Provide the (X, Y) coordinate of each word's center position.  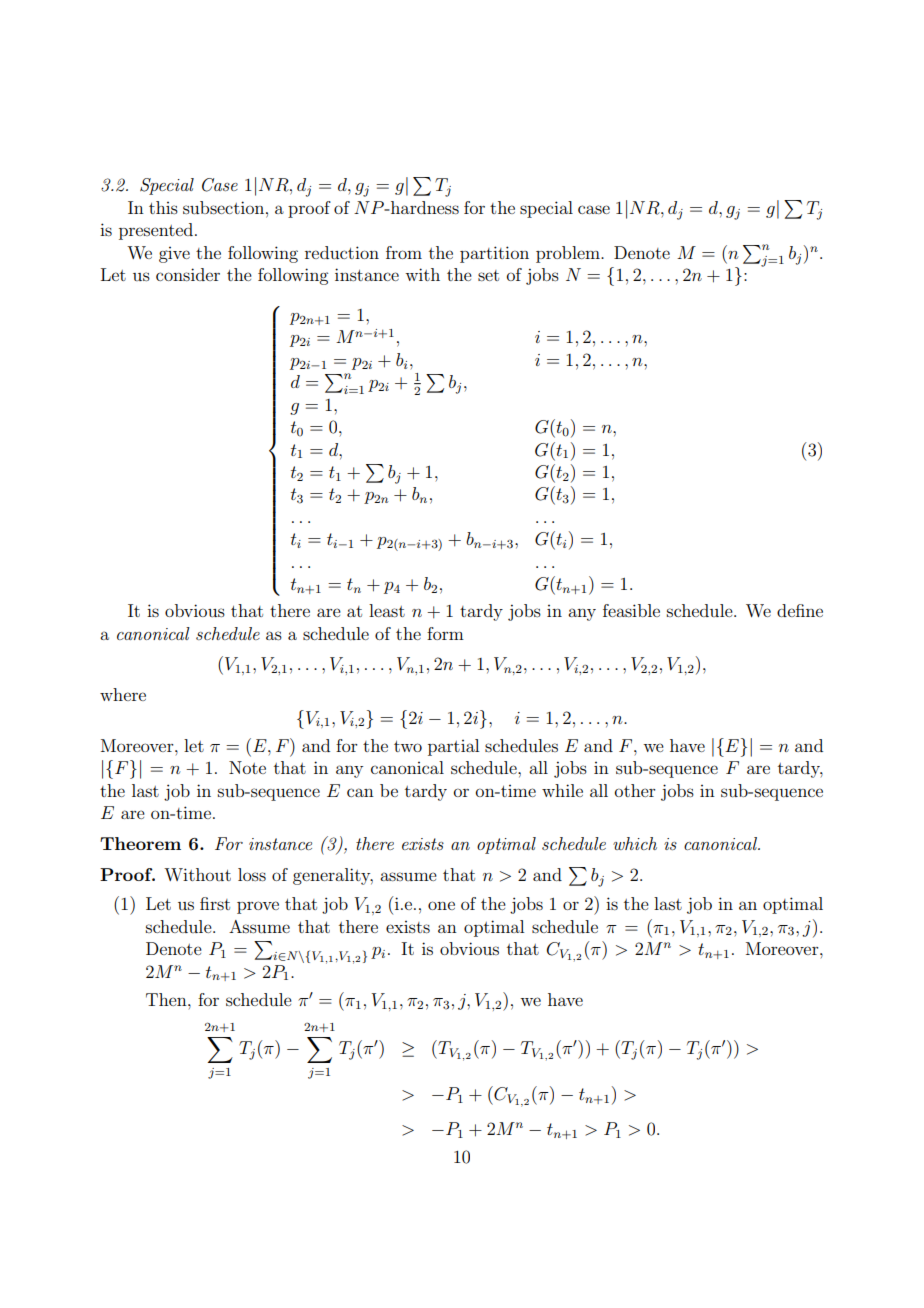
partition (494, 254)
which (635, 843)
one (441, 905)
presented (157, 231)
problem (569, 254)
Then (167, 999)
